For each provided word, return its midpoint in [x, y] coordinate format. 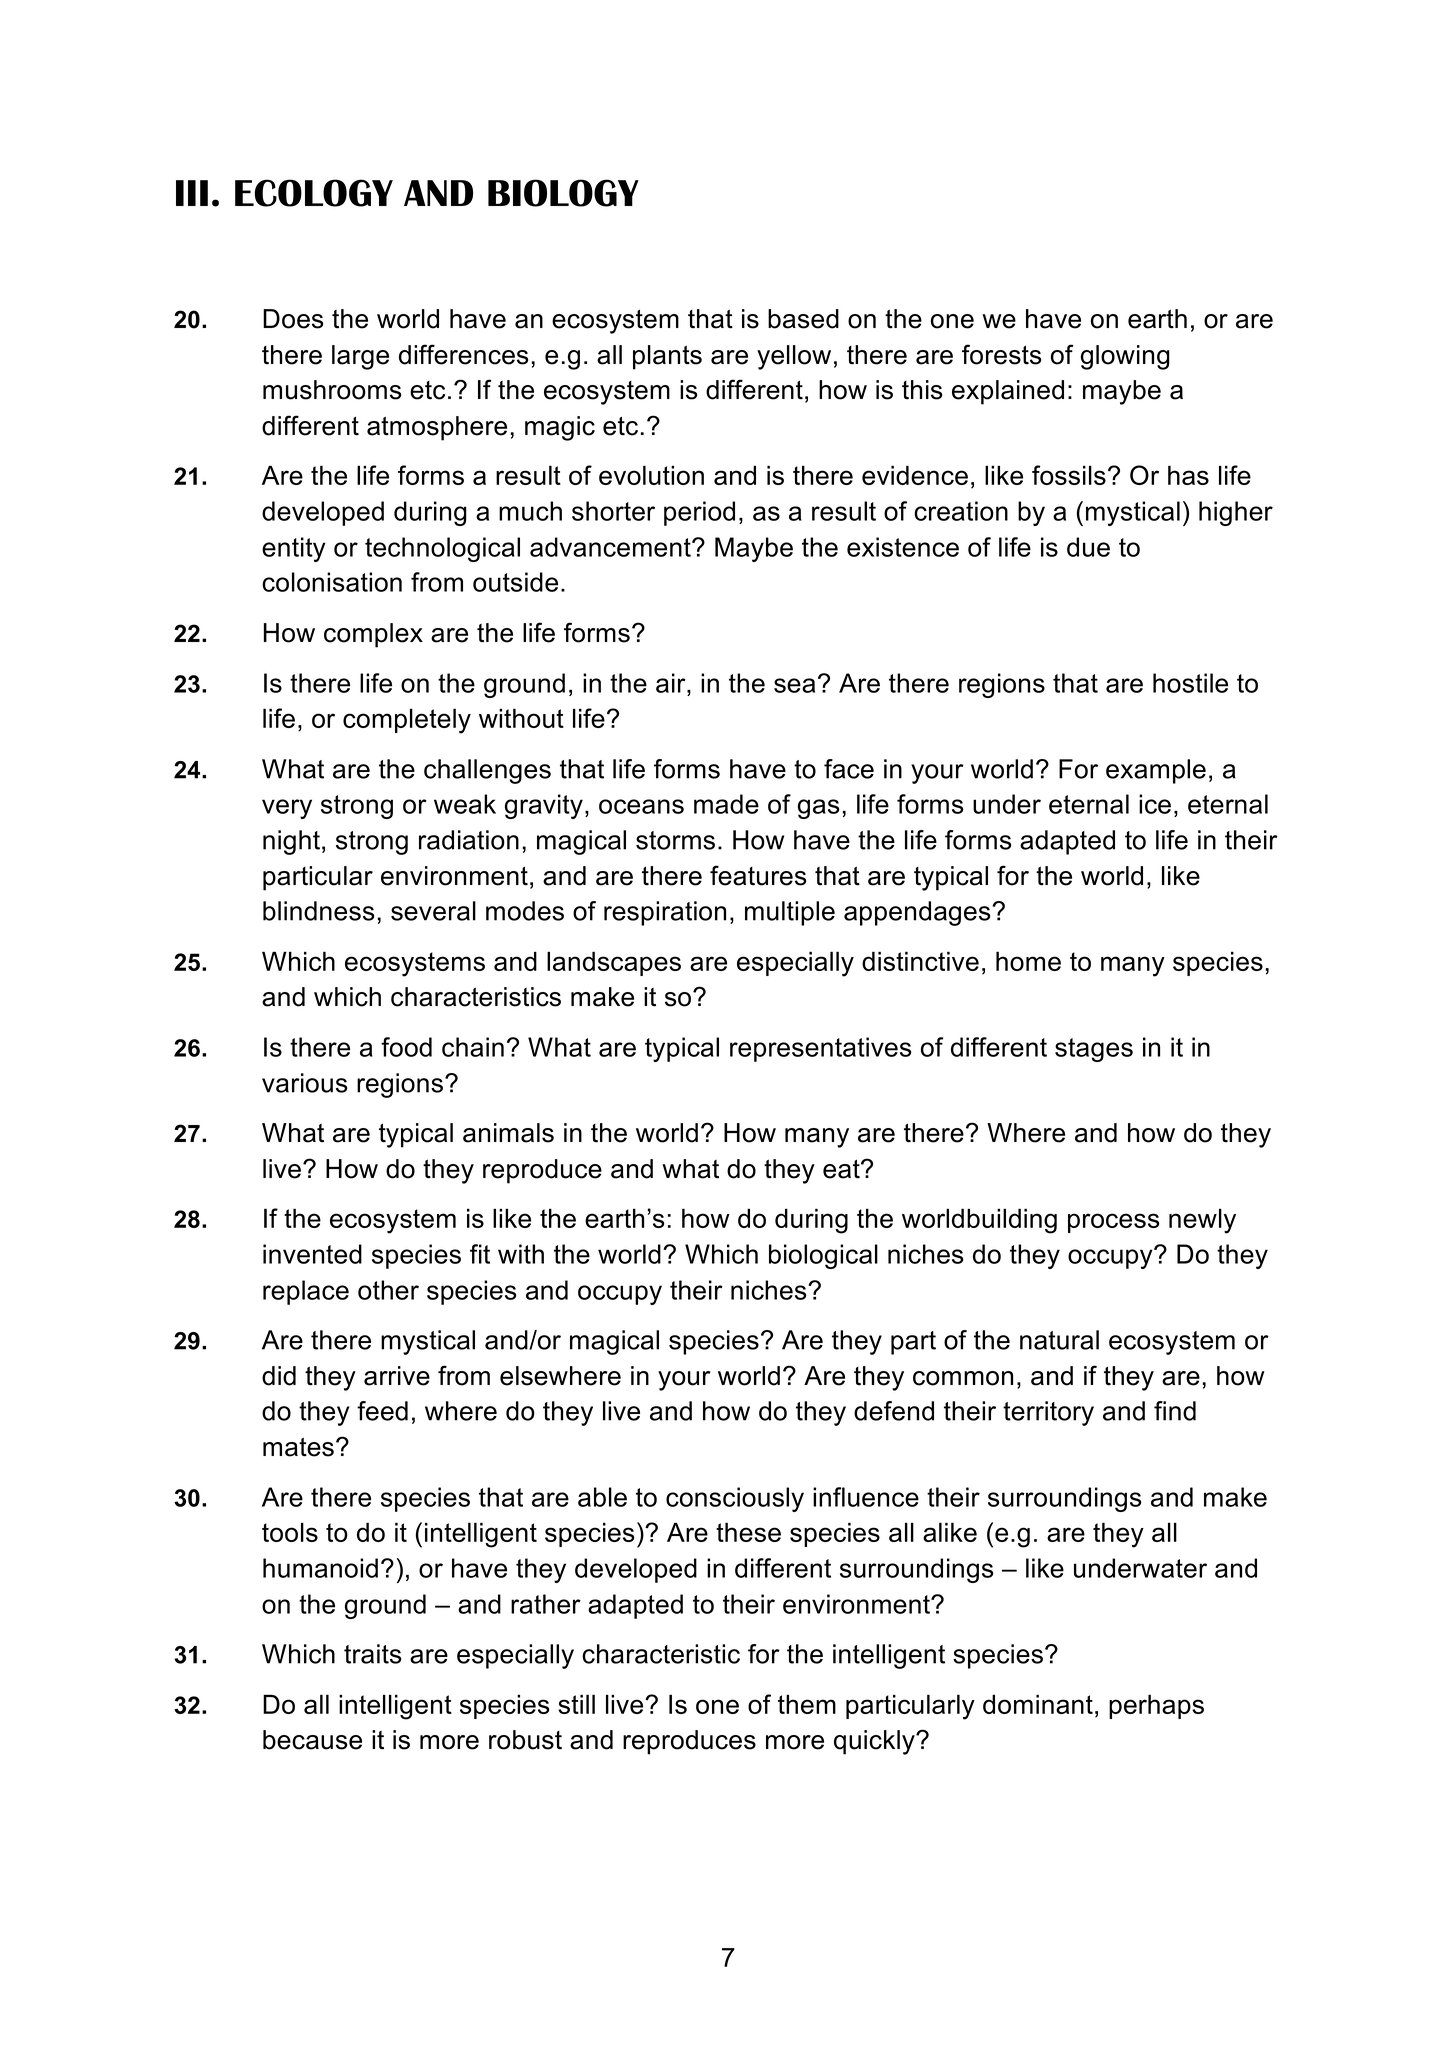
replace [306, 1292]
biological [823, 1256]
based [803, 319]
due [1088, 547]
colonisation [332, 582]
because [312, 1740]
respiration [665, 913]
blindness [319, 911]
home [1028, 961]
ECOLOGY [314, 193]
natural [1059, 1340]
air [672, 683]
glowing [1125, 357]
